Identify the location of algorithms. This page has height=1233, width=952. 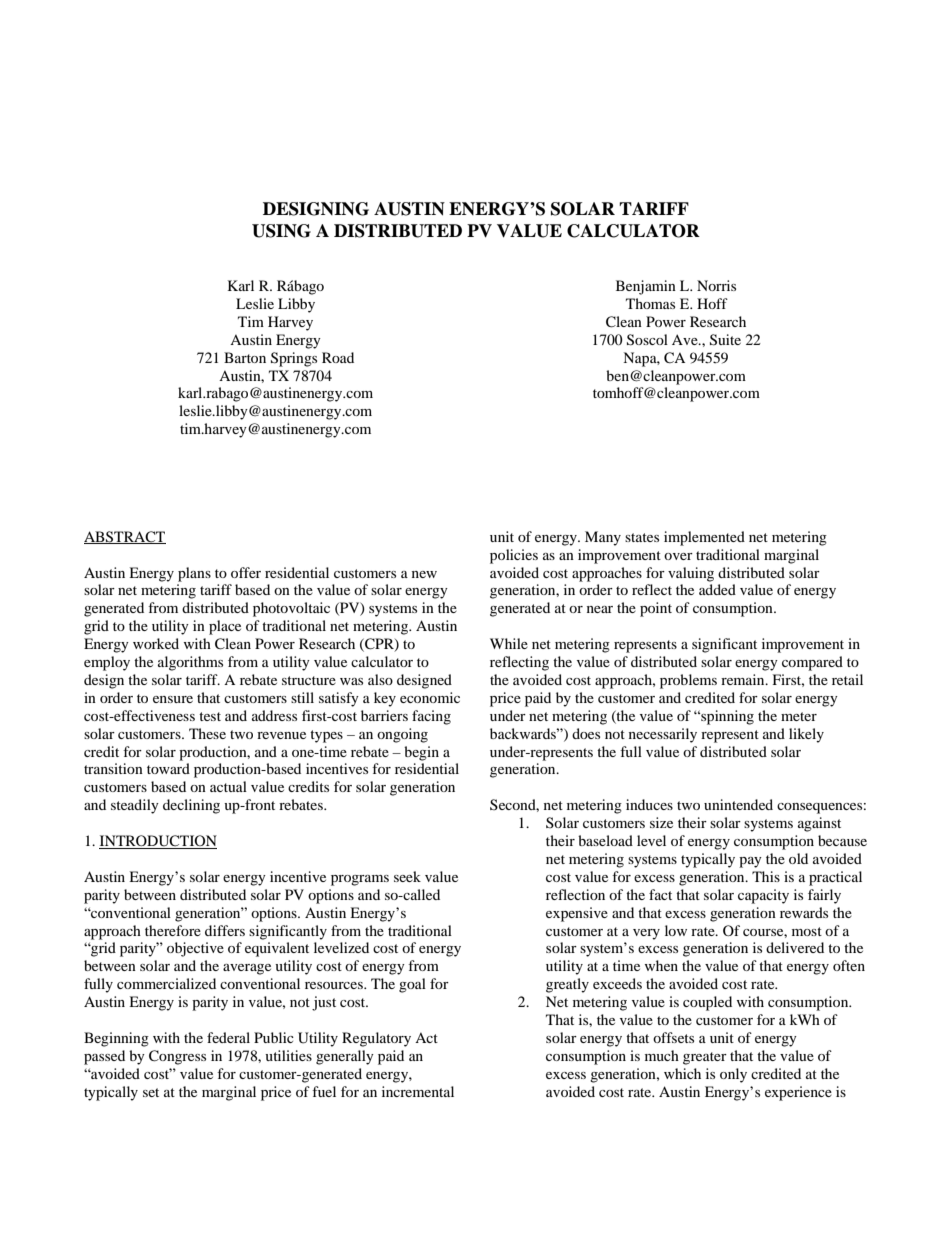
(190, 663).
